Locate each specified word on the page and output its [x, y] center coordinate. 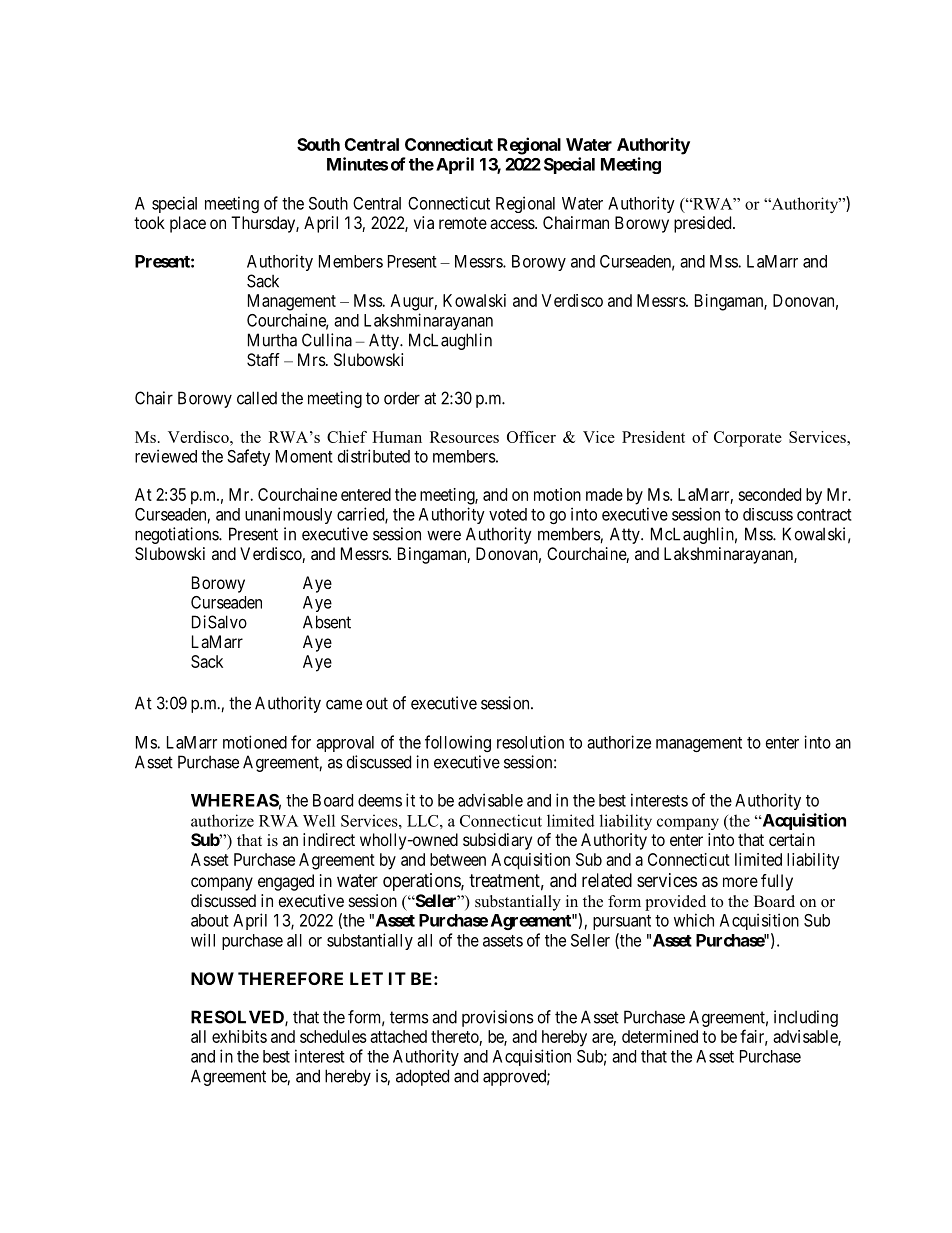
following [458, 743]
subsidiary [497, 841]
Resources [464, 437]
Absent [327, 622]
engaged [286, 882]
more [740, 882]
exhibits [239, 1036]
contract [824, 515]
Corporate [748, 439]
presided [704, 224]
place [188, 224]
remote [463, 223]
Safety [248, 457]
